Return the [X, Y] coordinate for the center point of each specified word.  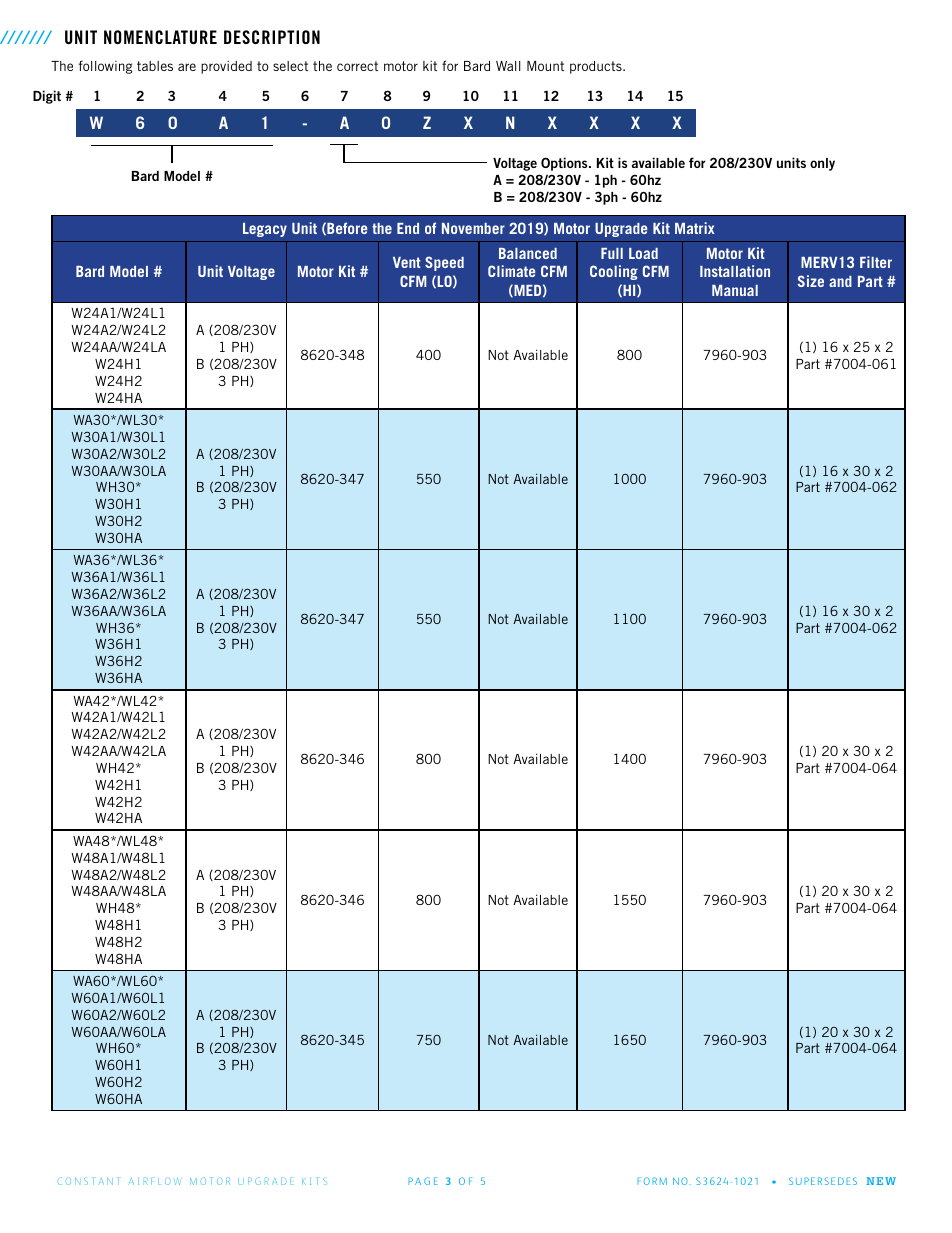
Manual [735, 290]
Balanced [528, 253]
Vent [407, 262]
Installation [735, 271]
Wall [508, 66]
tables [155, 66]
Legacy [265, 230]
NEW [881, 1181]
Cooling [614, 272]
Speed [444, 263]
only [822, 164]
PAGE [423, 1181]
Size [810, 281]
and [840, 281]
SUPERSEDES [823, 1181]
